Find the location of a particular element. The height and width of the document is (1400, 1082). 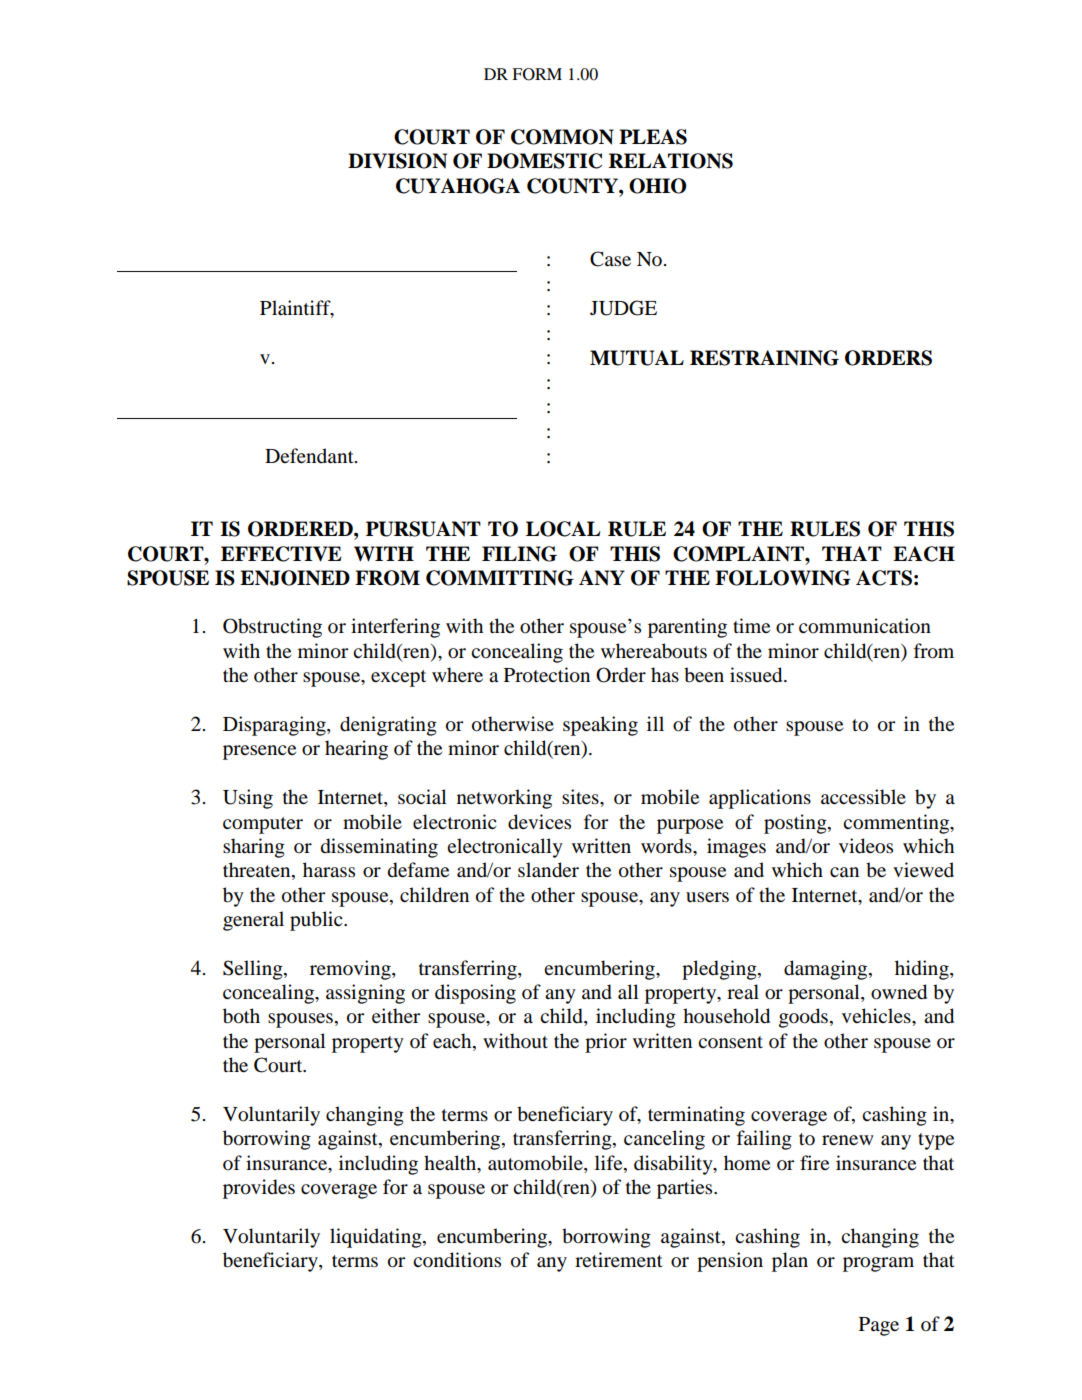

Disparaging is located at coordinates (275, 726).
